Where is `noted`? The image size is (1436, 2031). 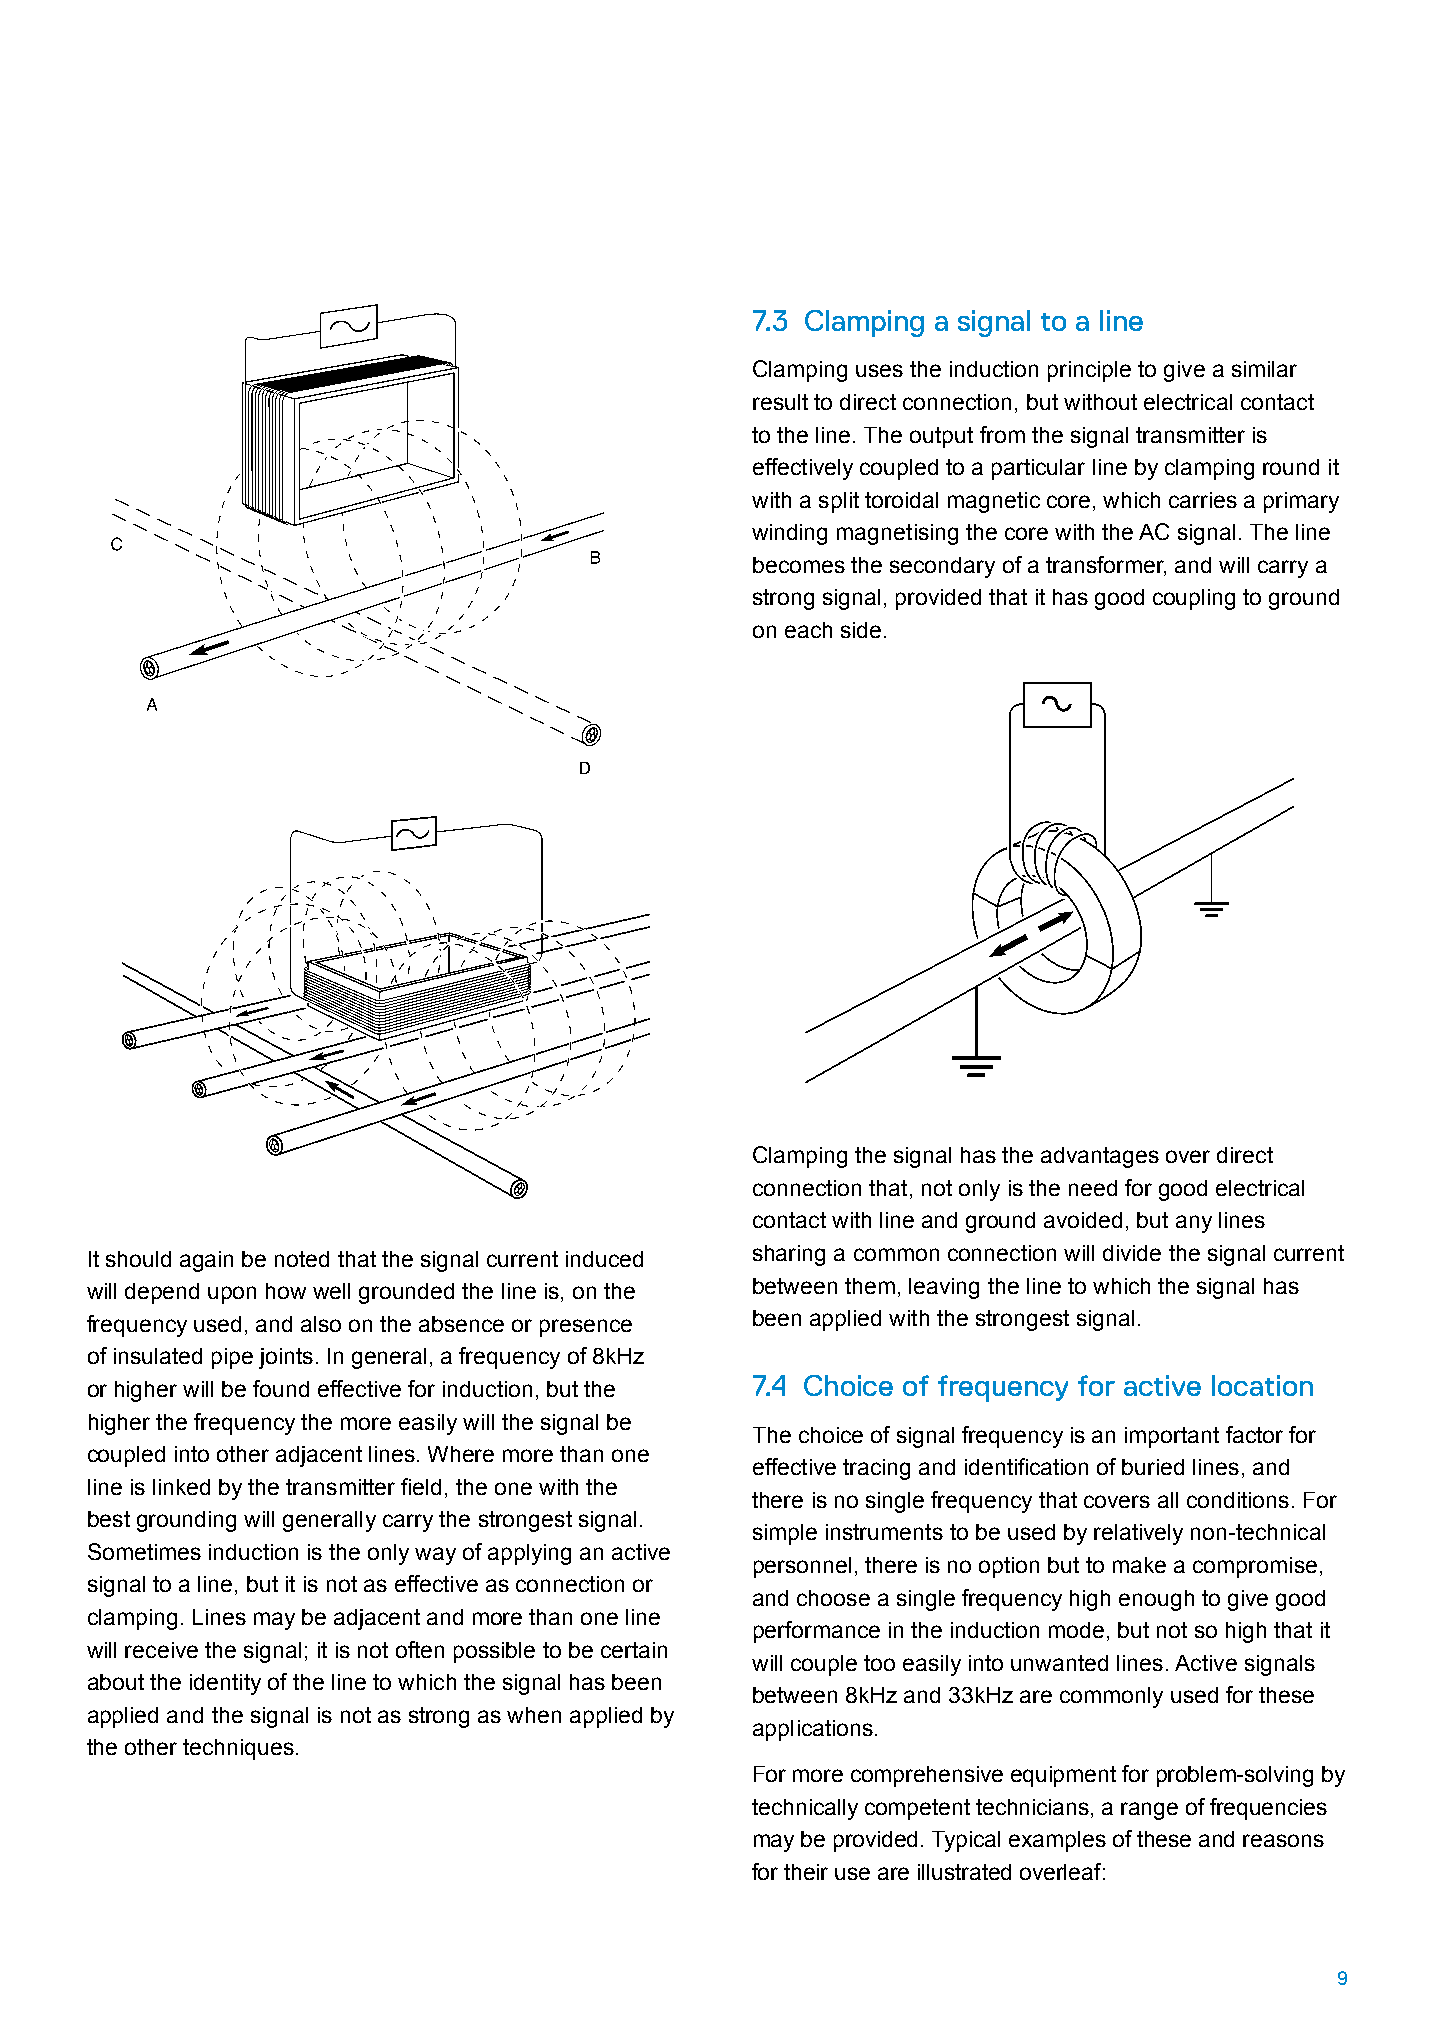
noted is located at coordinates (302, 1259).
